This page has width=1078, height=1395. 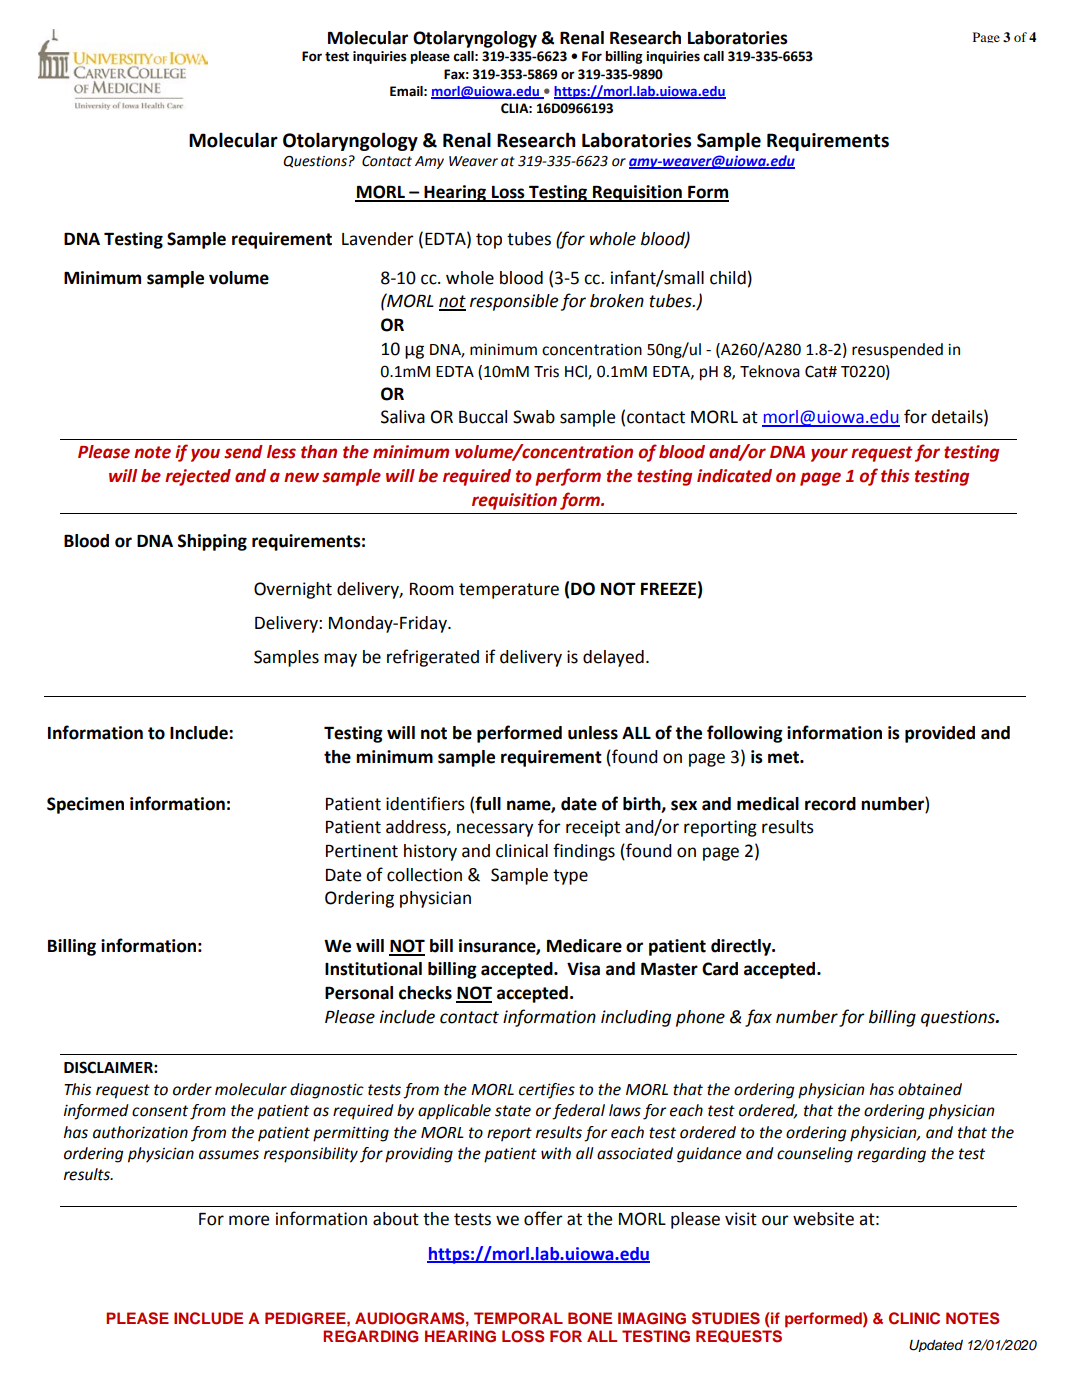 What do you see at coordinates (340, 660) in the page?
I see `may` at bounding box center [340, 660].
